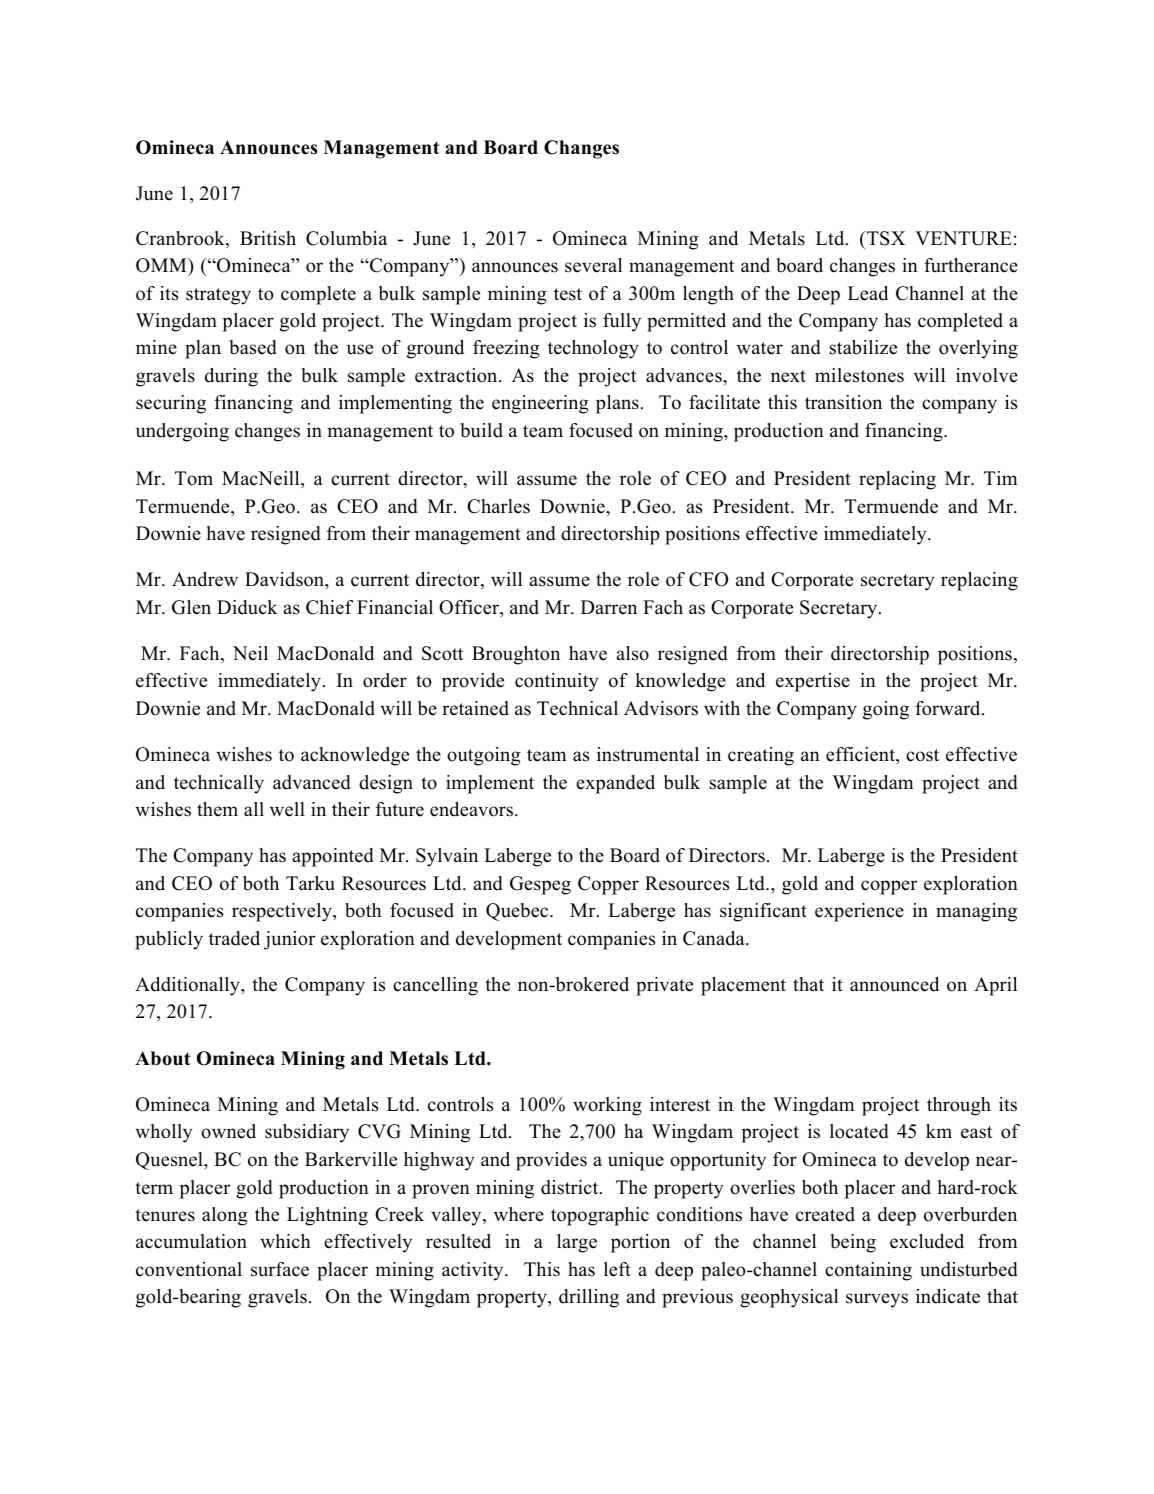 The height and width of the document is (1494, 1154). Describe the element at coordinates (330, 607) in the document. I see `Chief` at that location.
